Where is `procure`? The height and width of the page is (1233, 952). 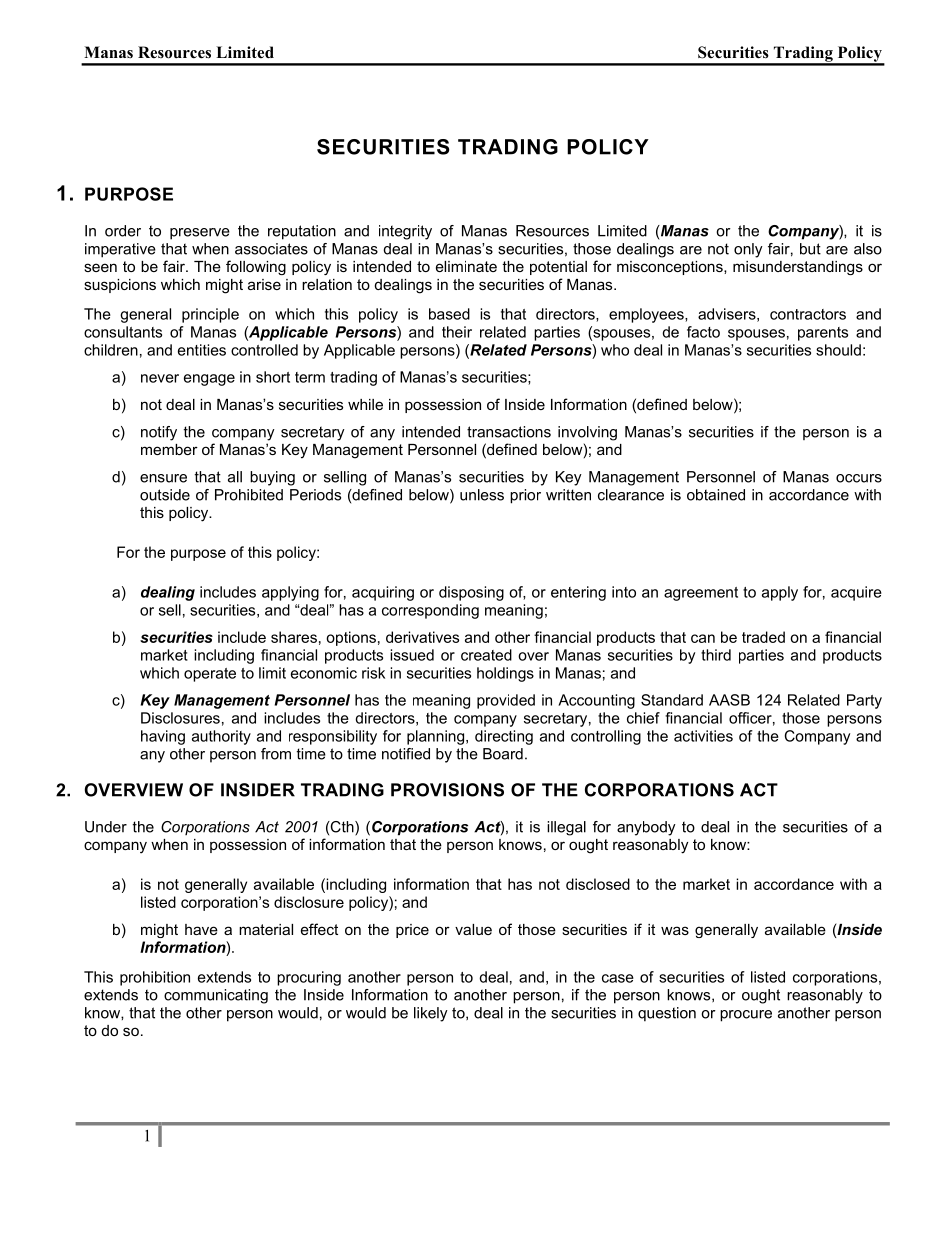
procure is located at coordinates (746, 1016).
